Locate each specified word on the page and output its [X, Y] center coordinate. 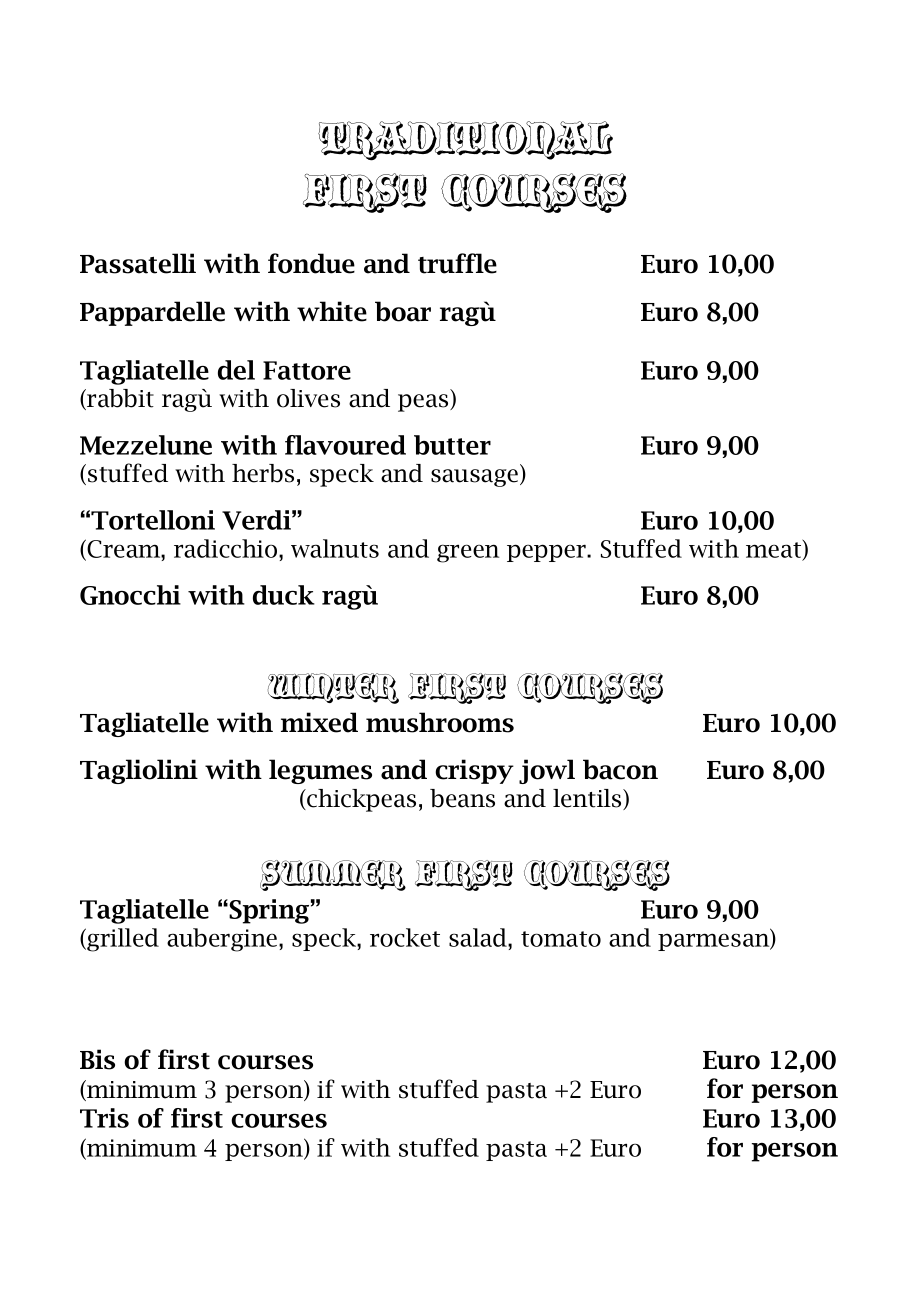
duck [284, 595]
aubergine [223, 940]
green [468, 553]
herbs [263, 473]
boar [403, 311]
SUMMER [333, 875]
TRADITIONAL [465, 141]
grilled [122, 940]
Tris [104, 1118]
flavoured [345, 445]
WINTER [333, 688]
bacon [620, 769]
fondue [311, 263]
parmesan [715, 942]
